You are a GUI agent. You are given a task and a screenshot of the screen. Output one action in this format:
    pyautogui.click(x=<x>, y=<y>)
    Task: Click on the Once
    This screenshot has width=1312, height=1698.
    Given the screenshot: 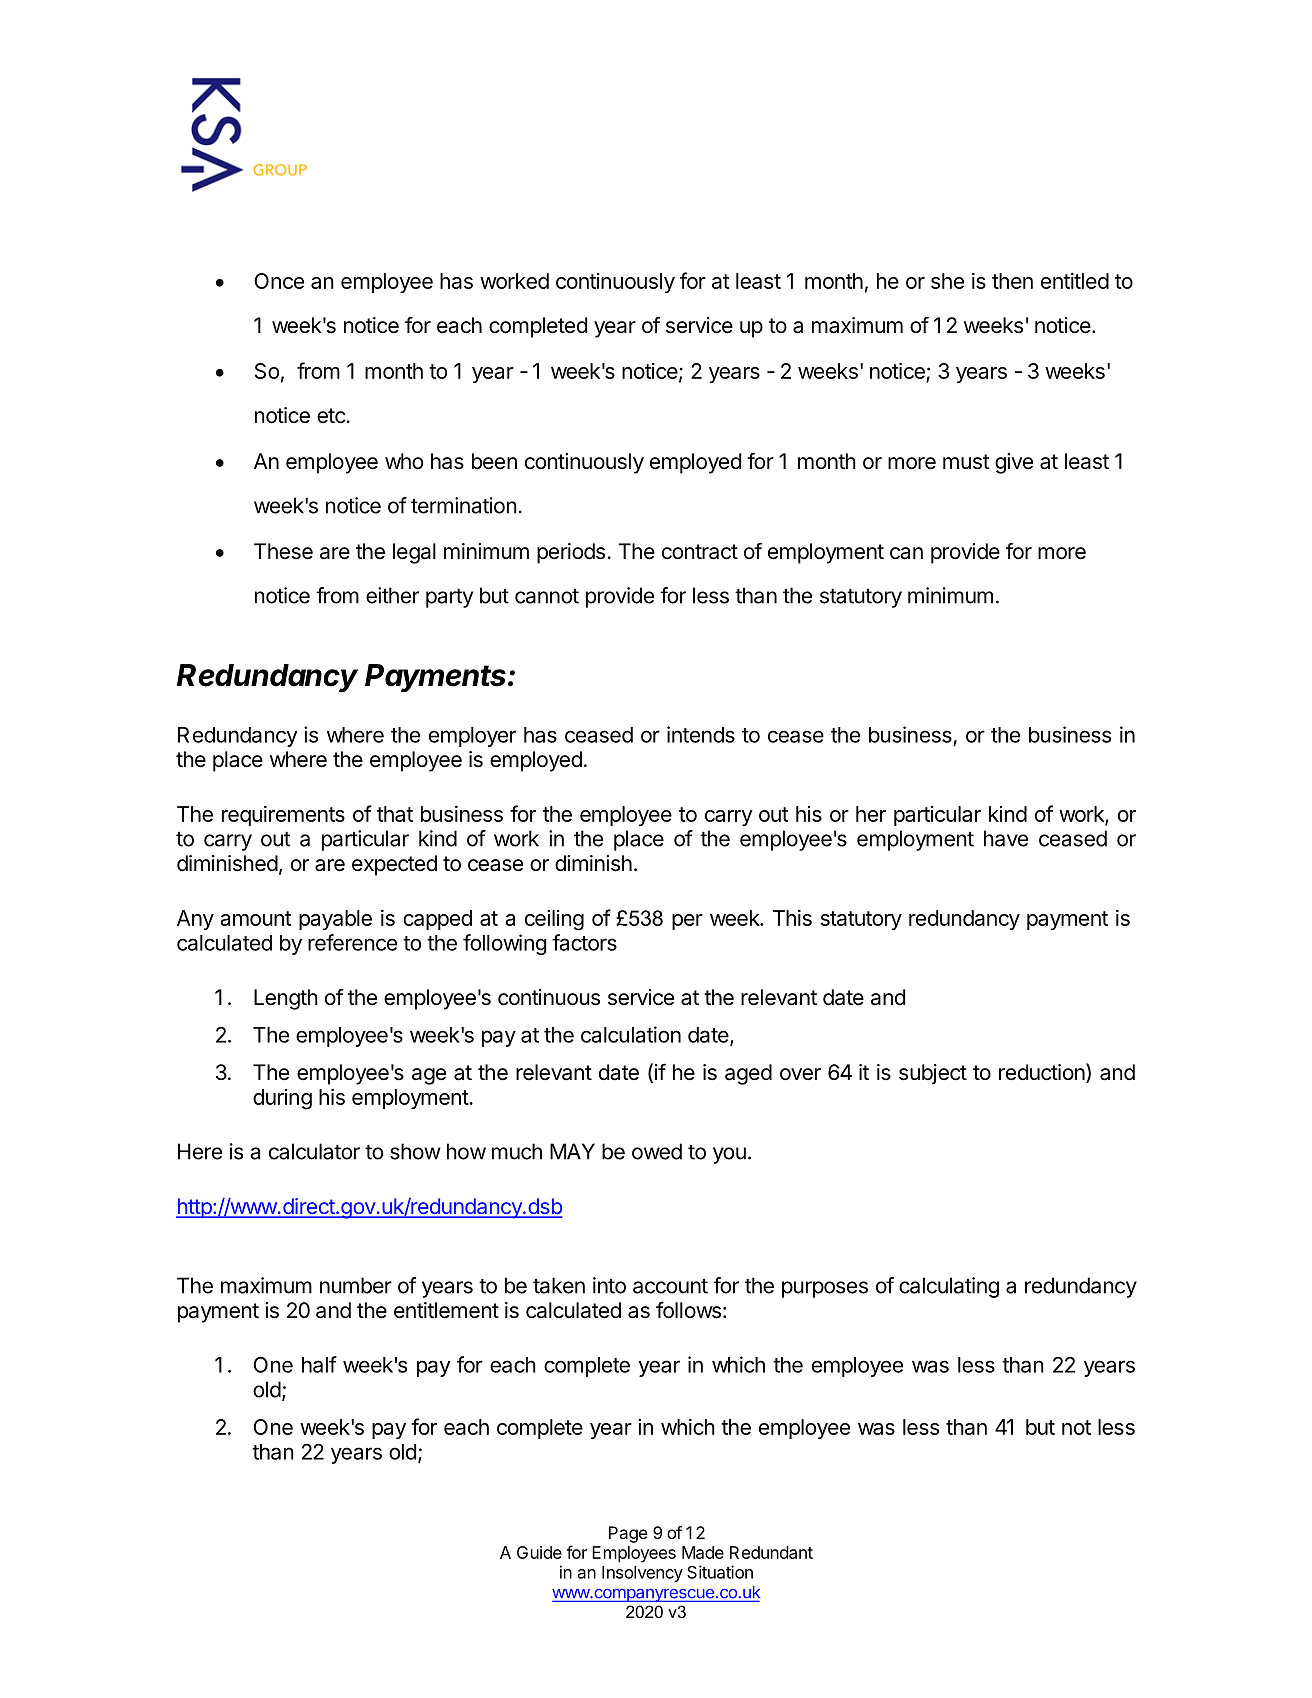 What is the action you would take?
    pyautogui.click(x=279, y=281)
